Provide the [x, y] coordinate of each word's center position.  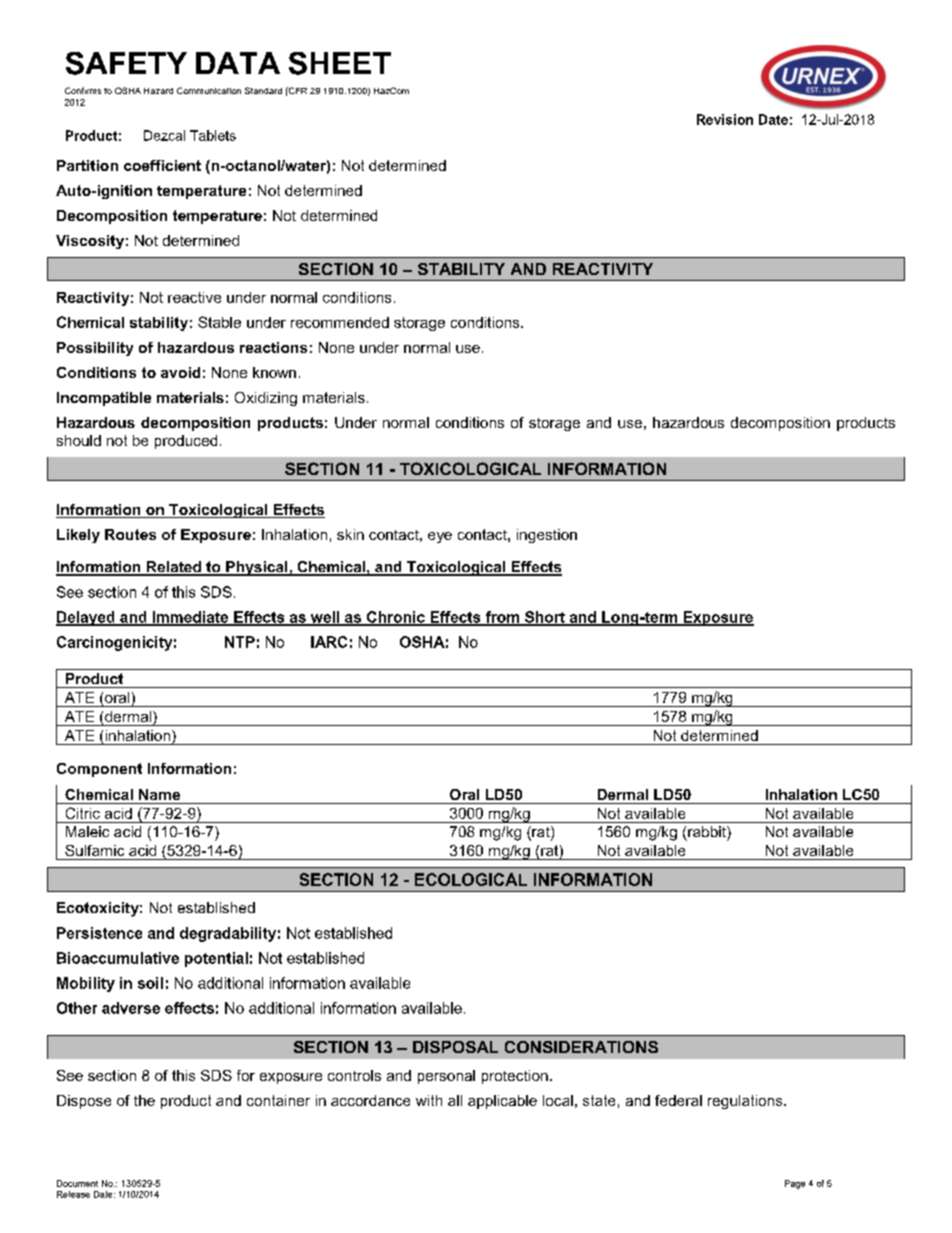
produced [186, 442]
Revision [725, 119]
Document [77, 1183]
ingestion [547, 536]
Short [545, 618]
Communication [209, 90]
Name [159, 794]
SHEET [340, 63]
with [429, 1100]
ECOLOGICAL [471, 879]
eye [440, 537]
